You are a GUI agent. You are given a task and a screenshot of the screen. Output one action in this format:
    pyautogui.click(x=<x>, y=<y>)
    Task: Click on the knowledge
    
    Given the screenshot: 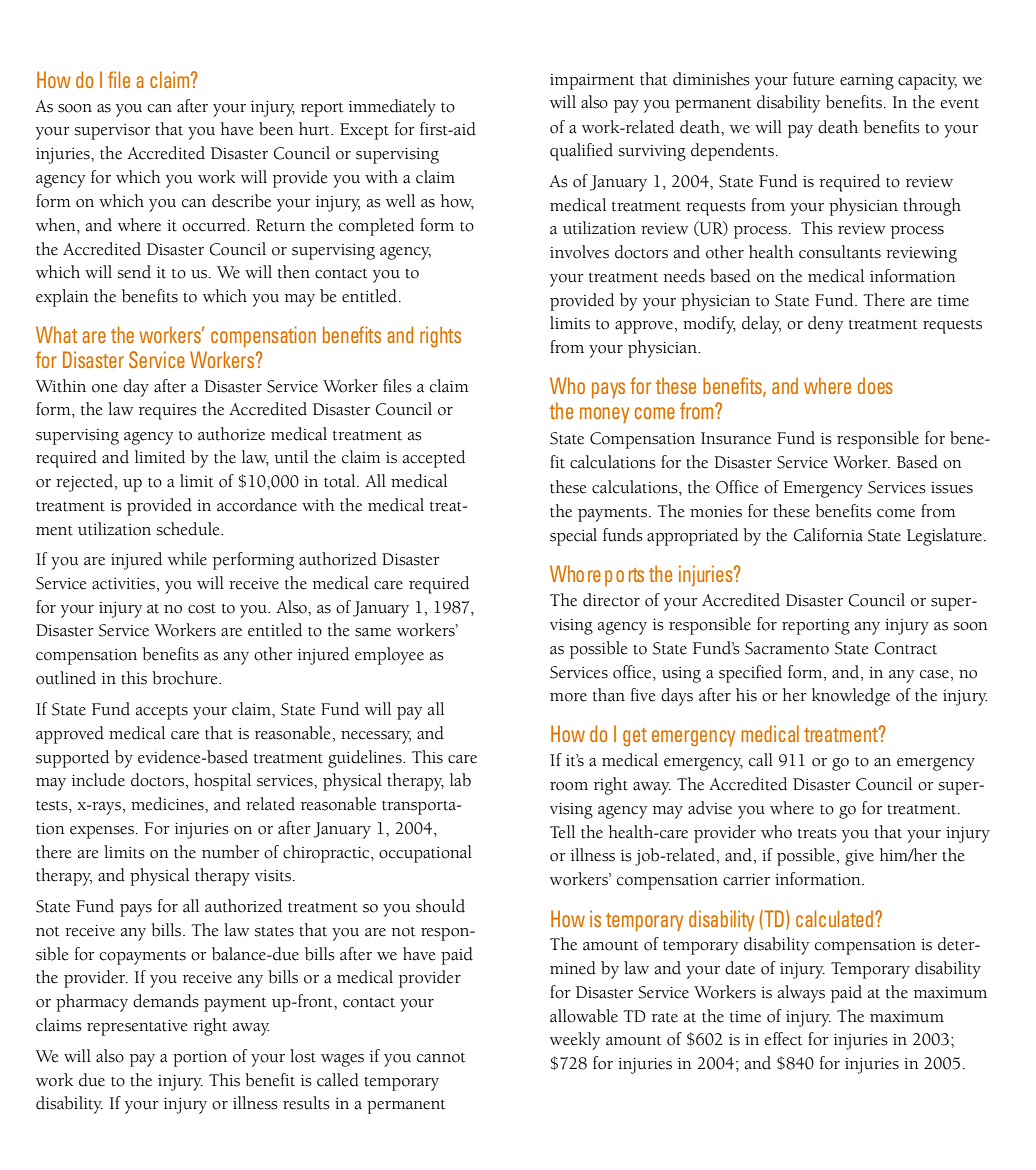 What is the action you would take?
    pyautogui.click(x=851, y=697)
